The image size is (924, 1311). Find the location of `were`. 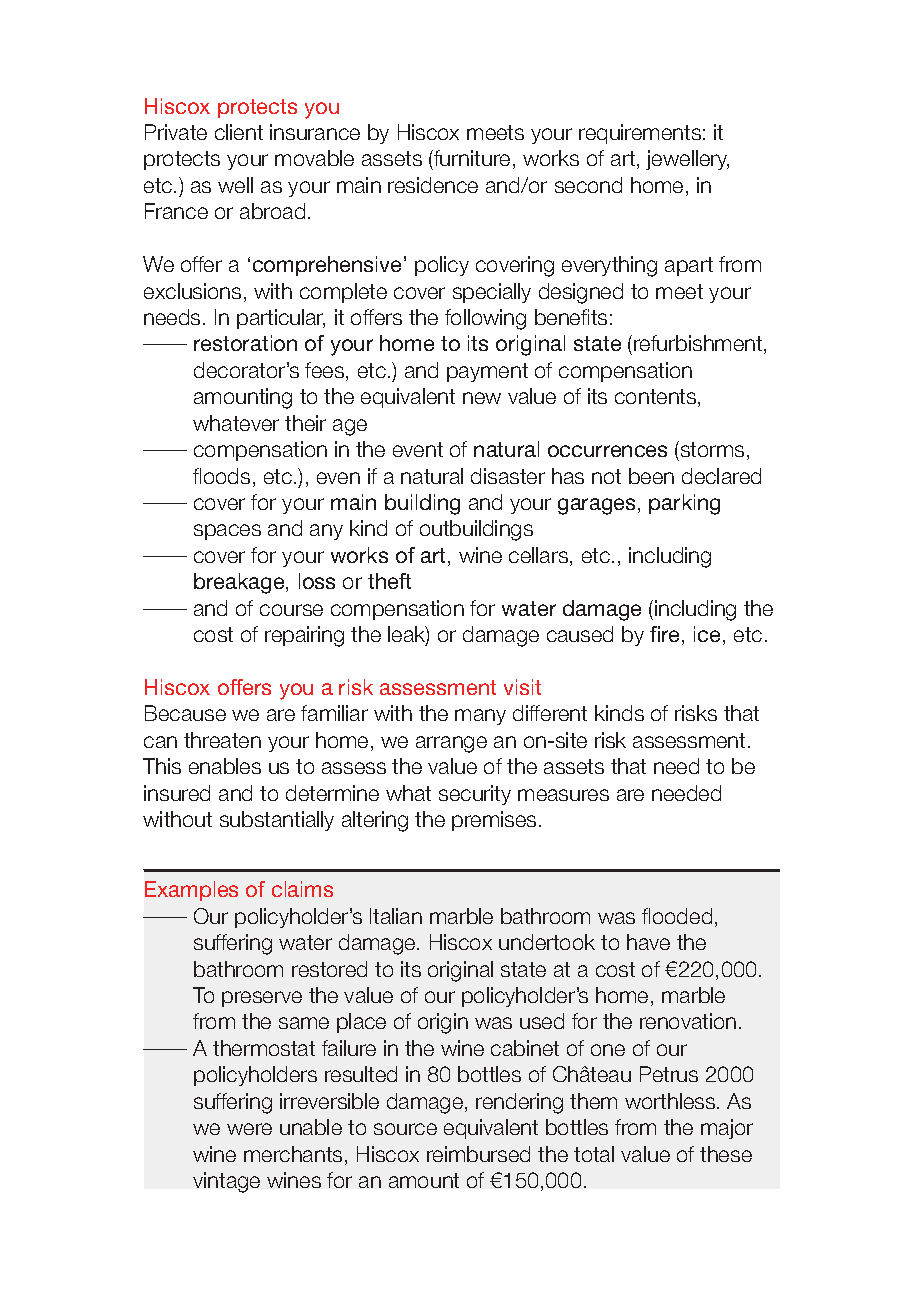

were is located at coordinates (249, 1129).
